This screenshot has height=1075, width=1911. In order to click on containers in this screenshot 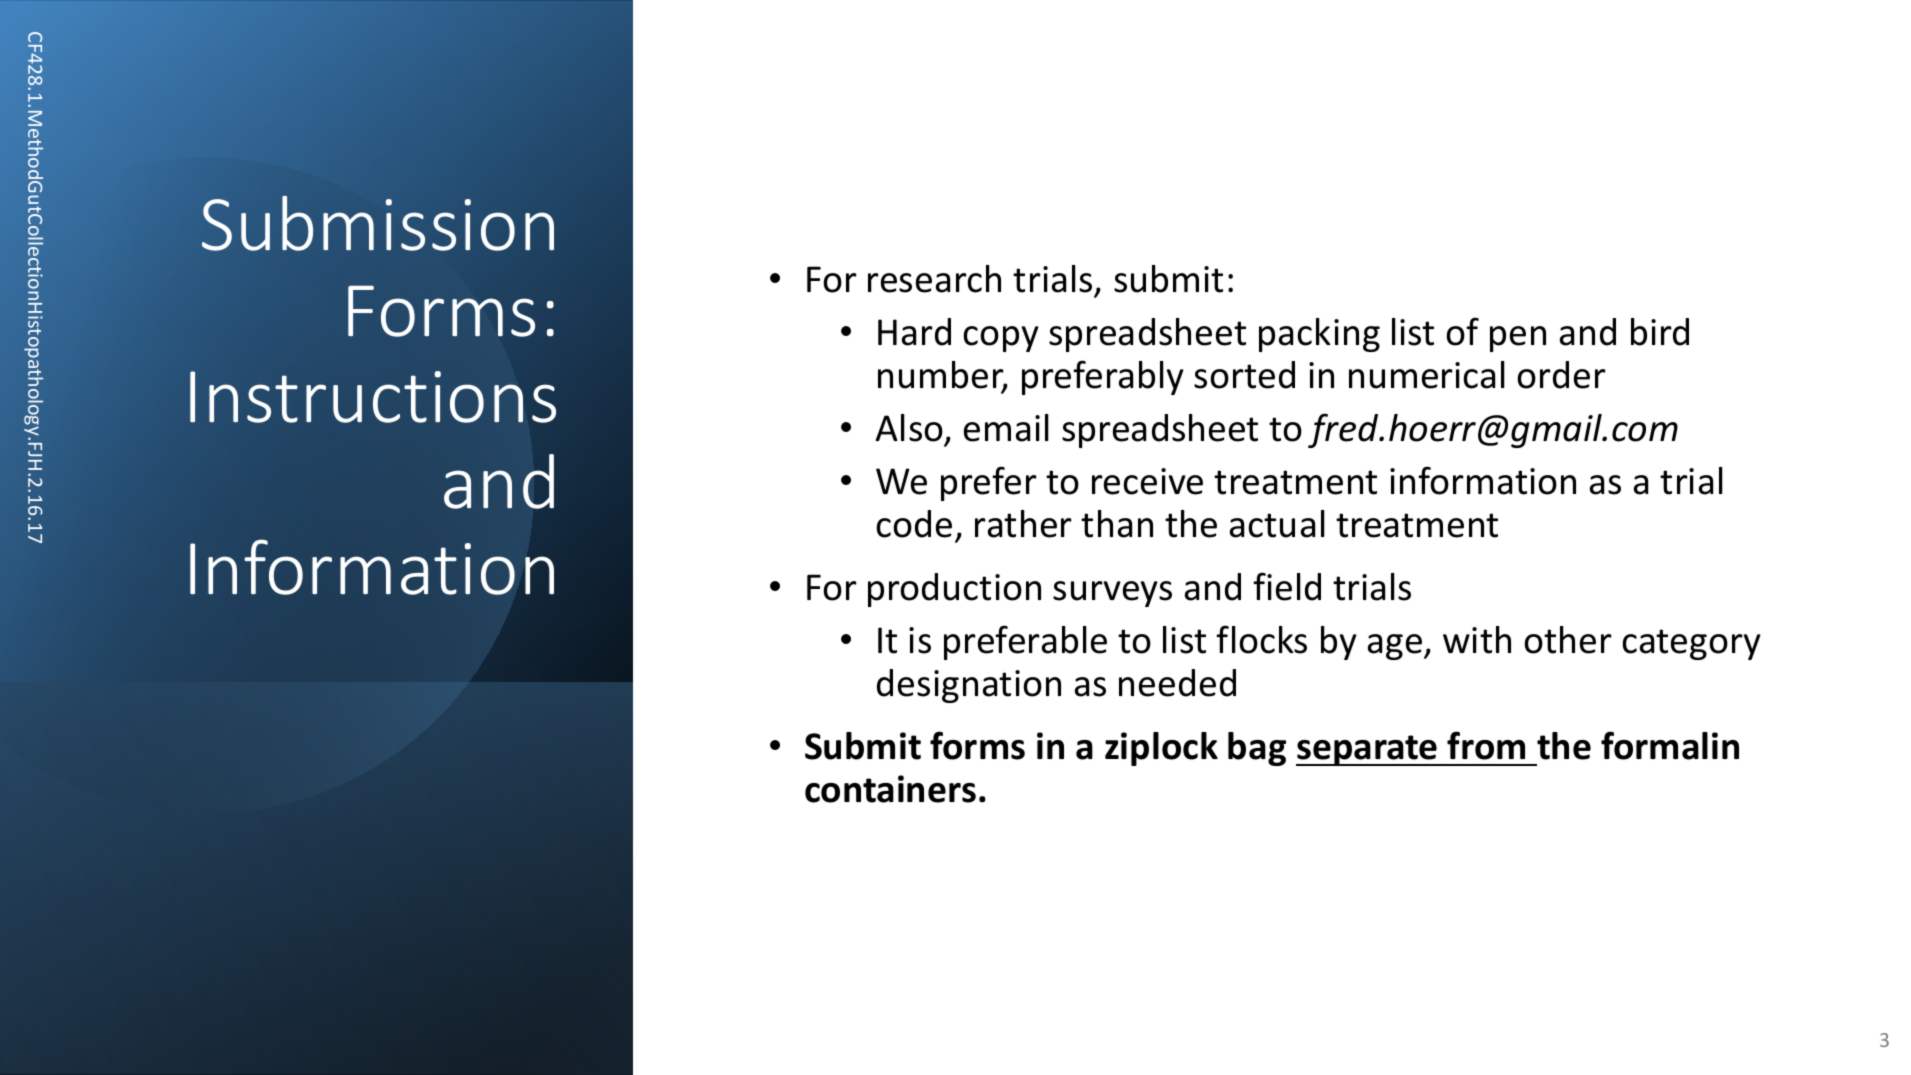, I will do `click(890, 789)`.
